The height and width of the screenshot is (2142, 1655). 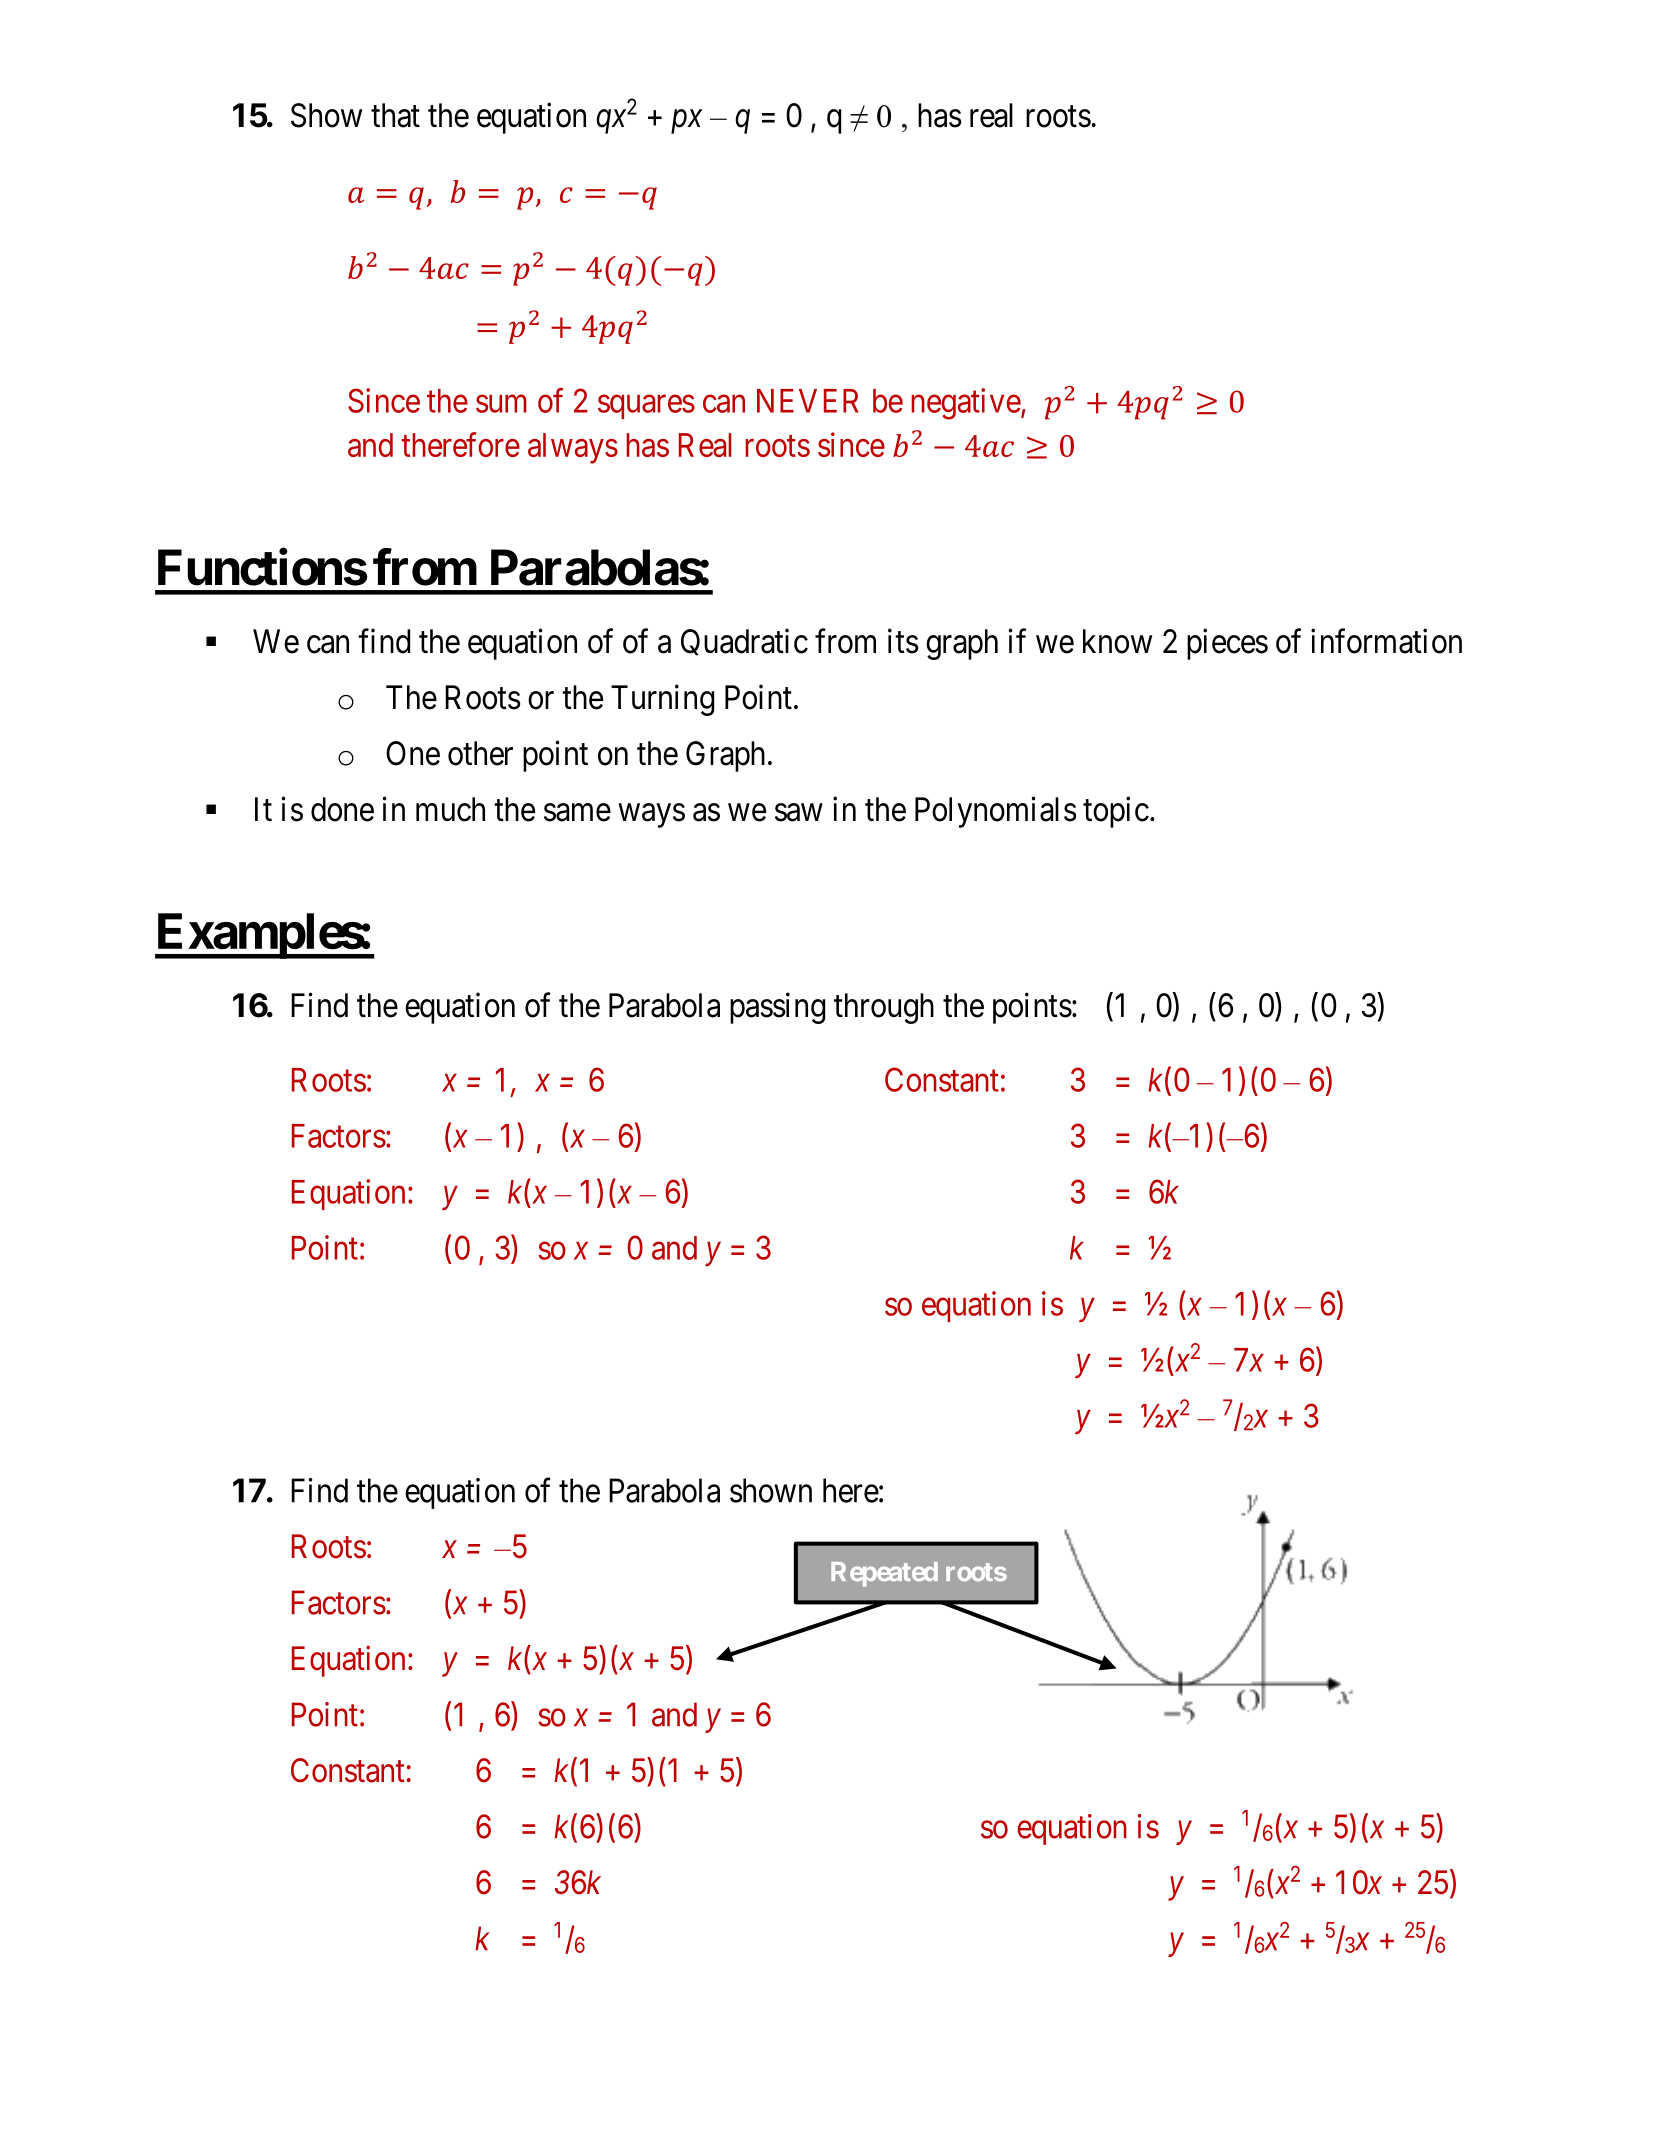 I want to click on passing, so click(x=778, y=1008).
